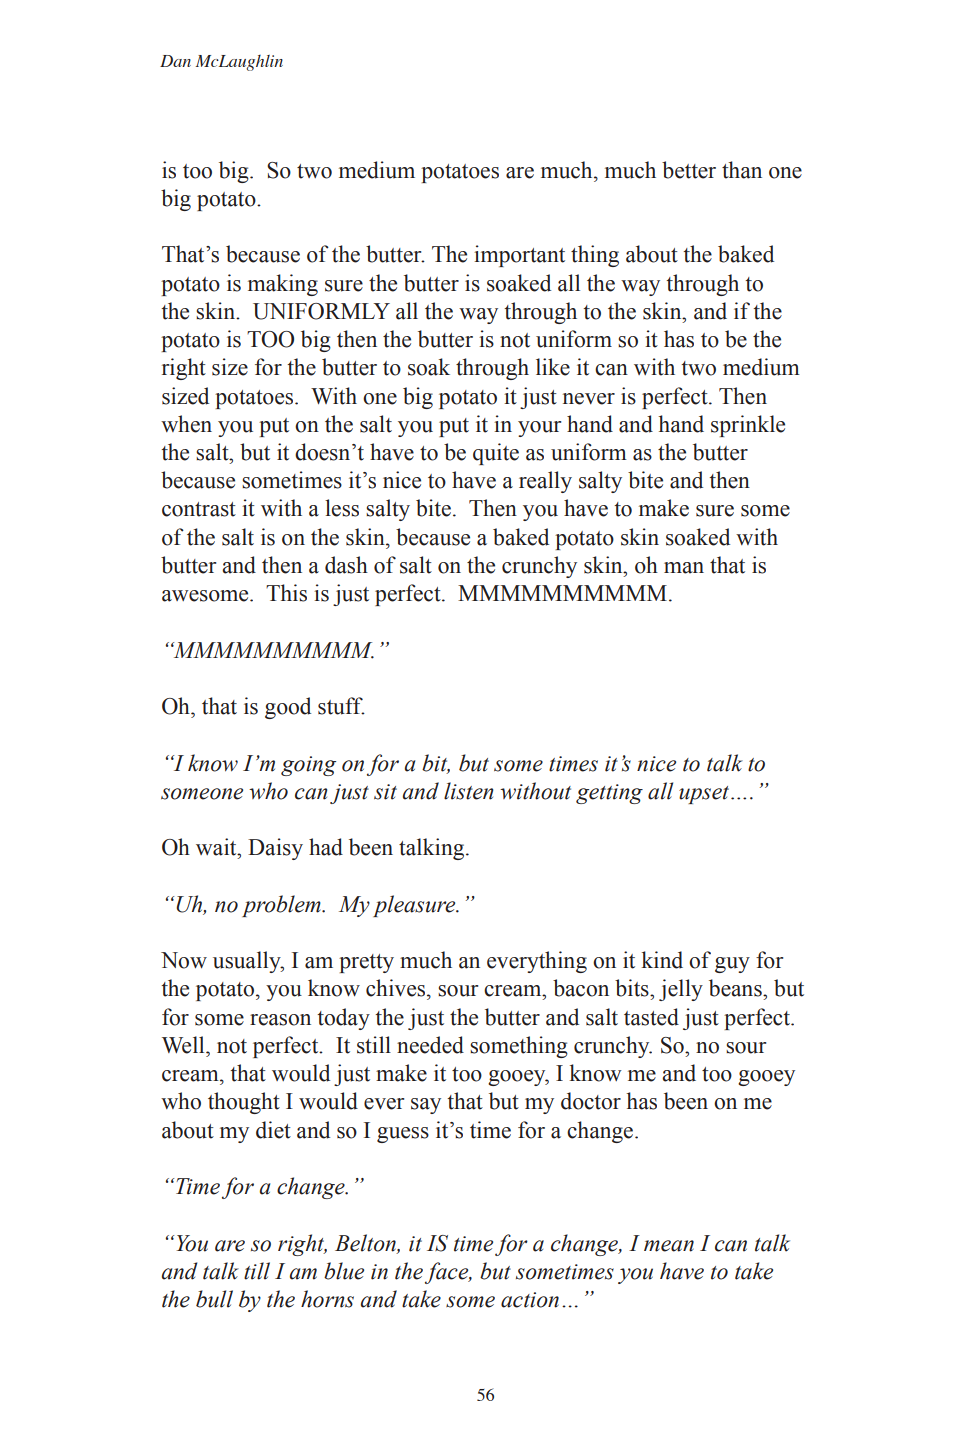 The width and height of the image is (968, 1452). I want to click on wait, so click(217, 847).
